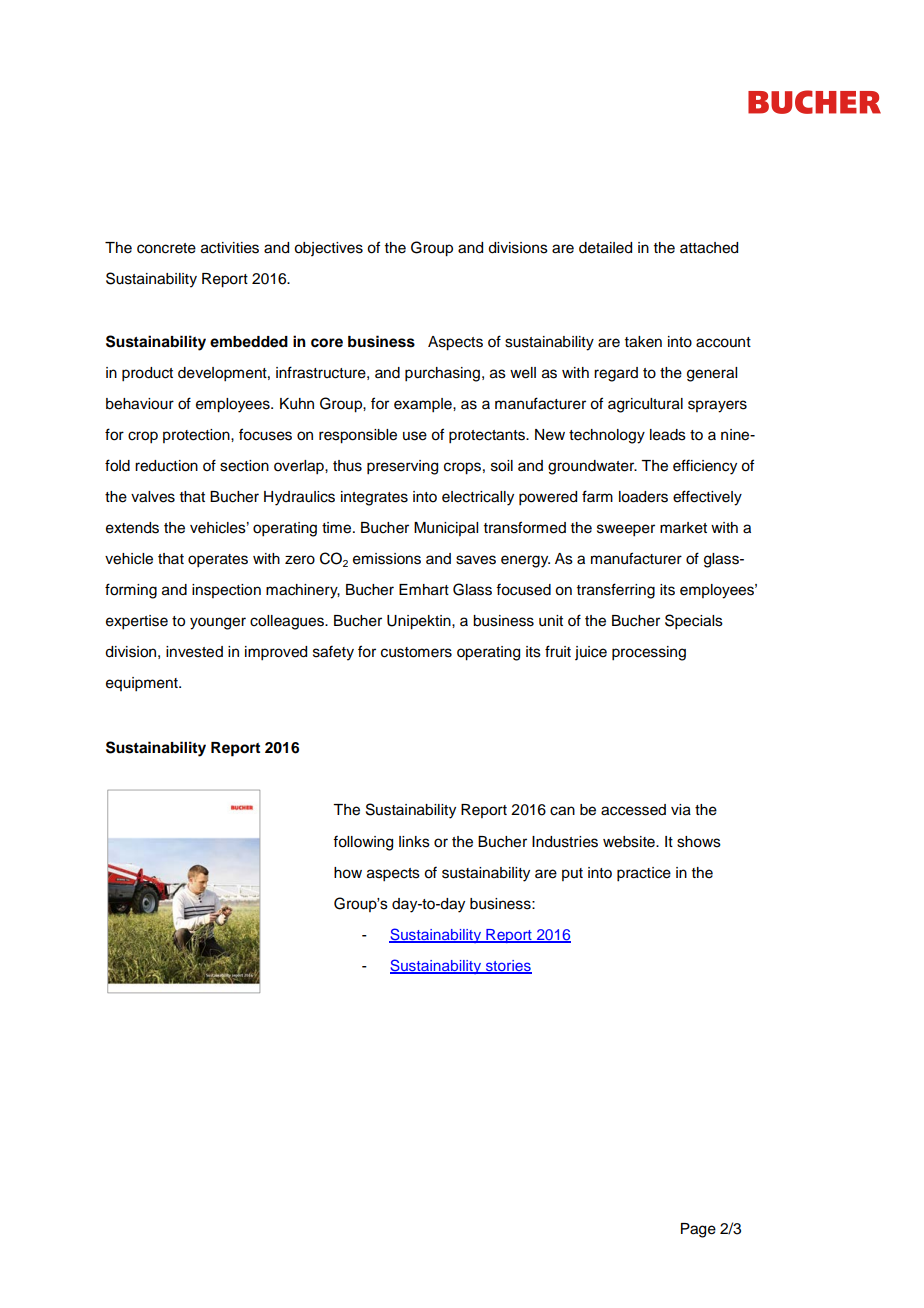 The height and width of the screenshot is (1308, 924). I want to click on customers, so click(416, 652).
